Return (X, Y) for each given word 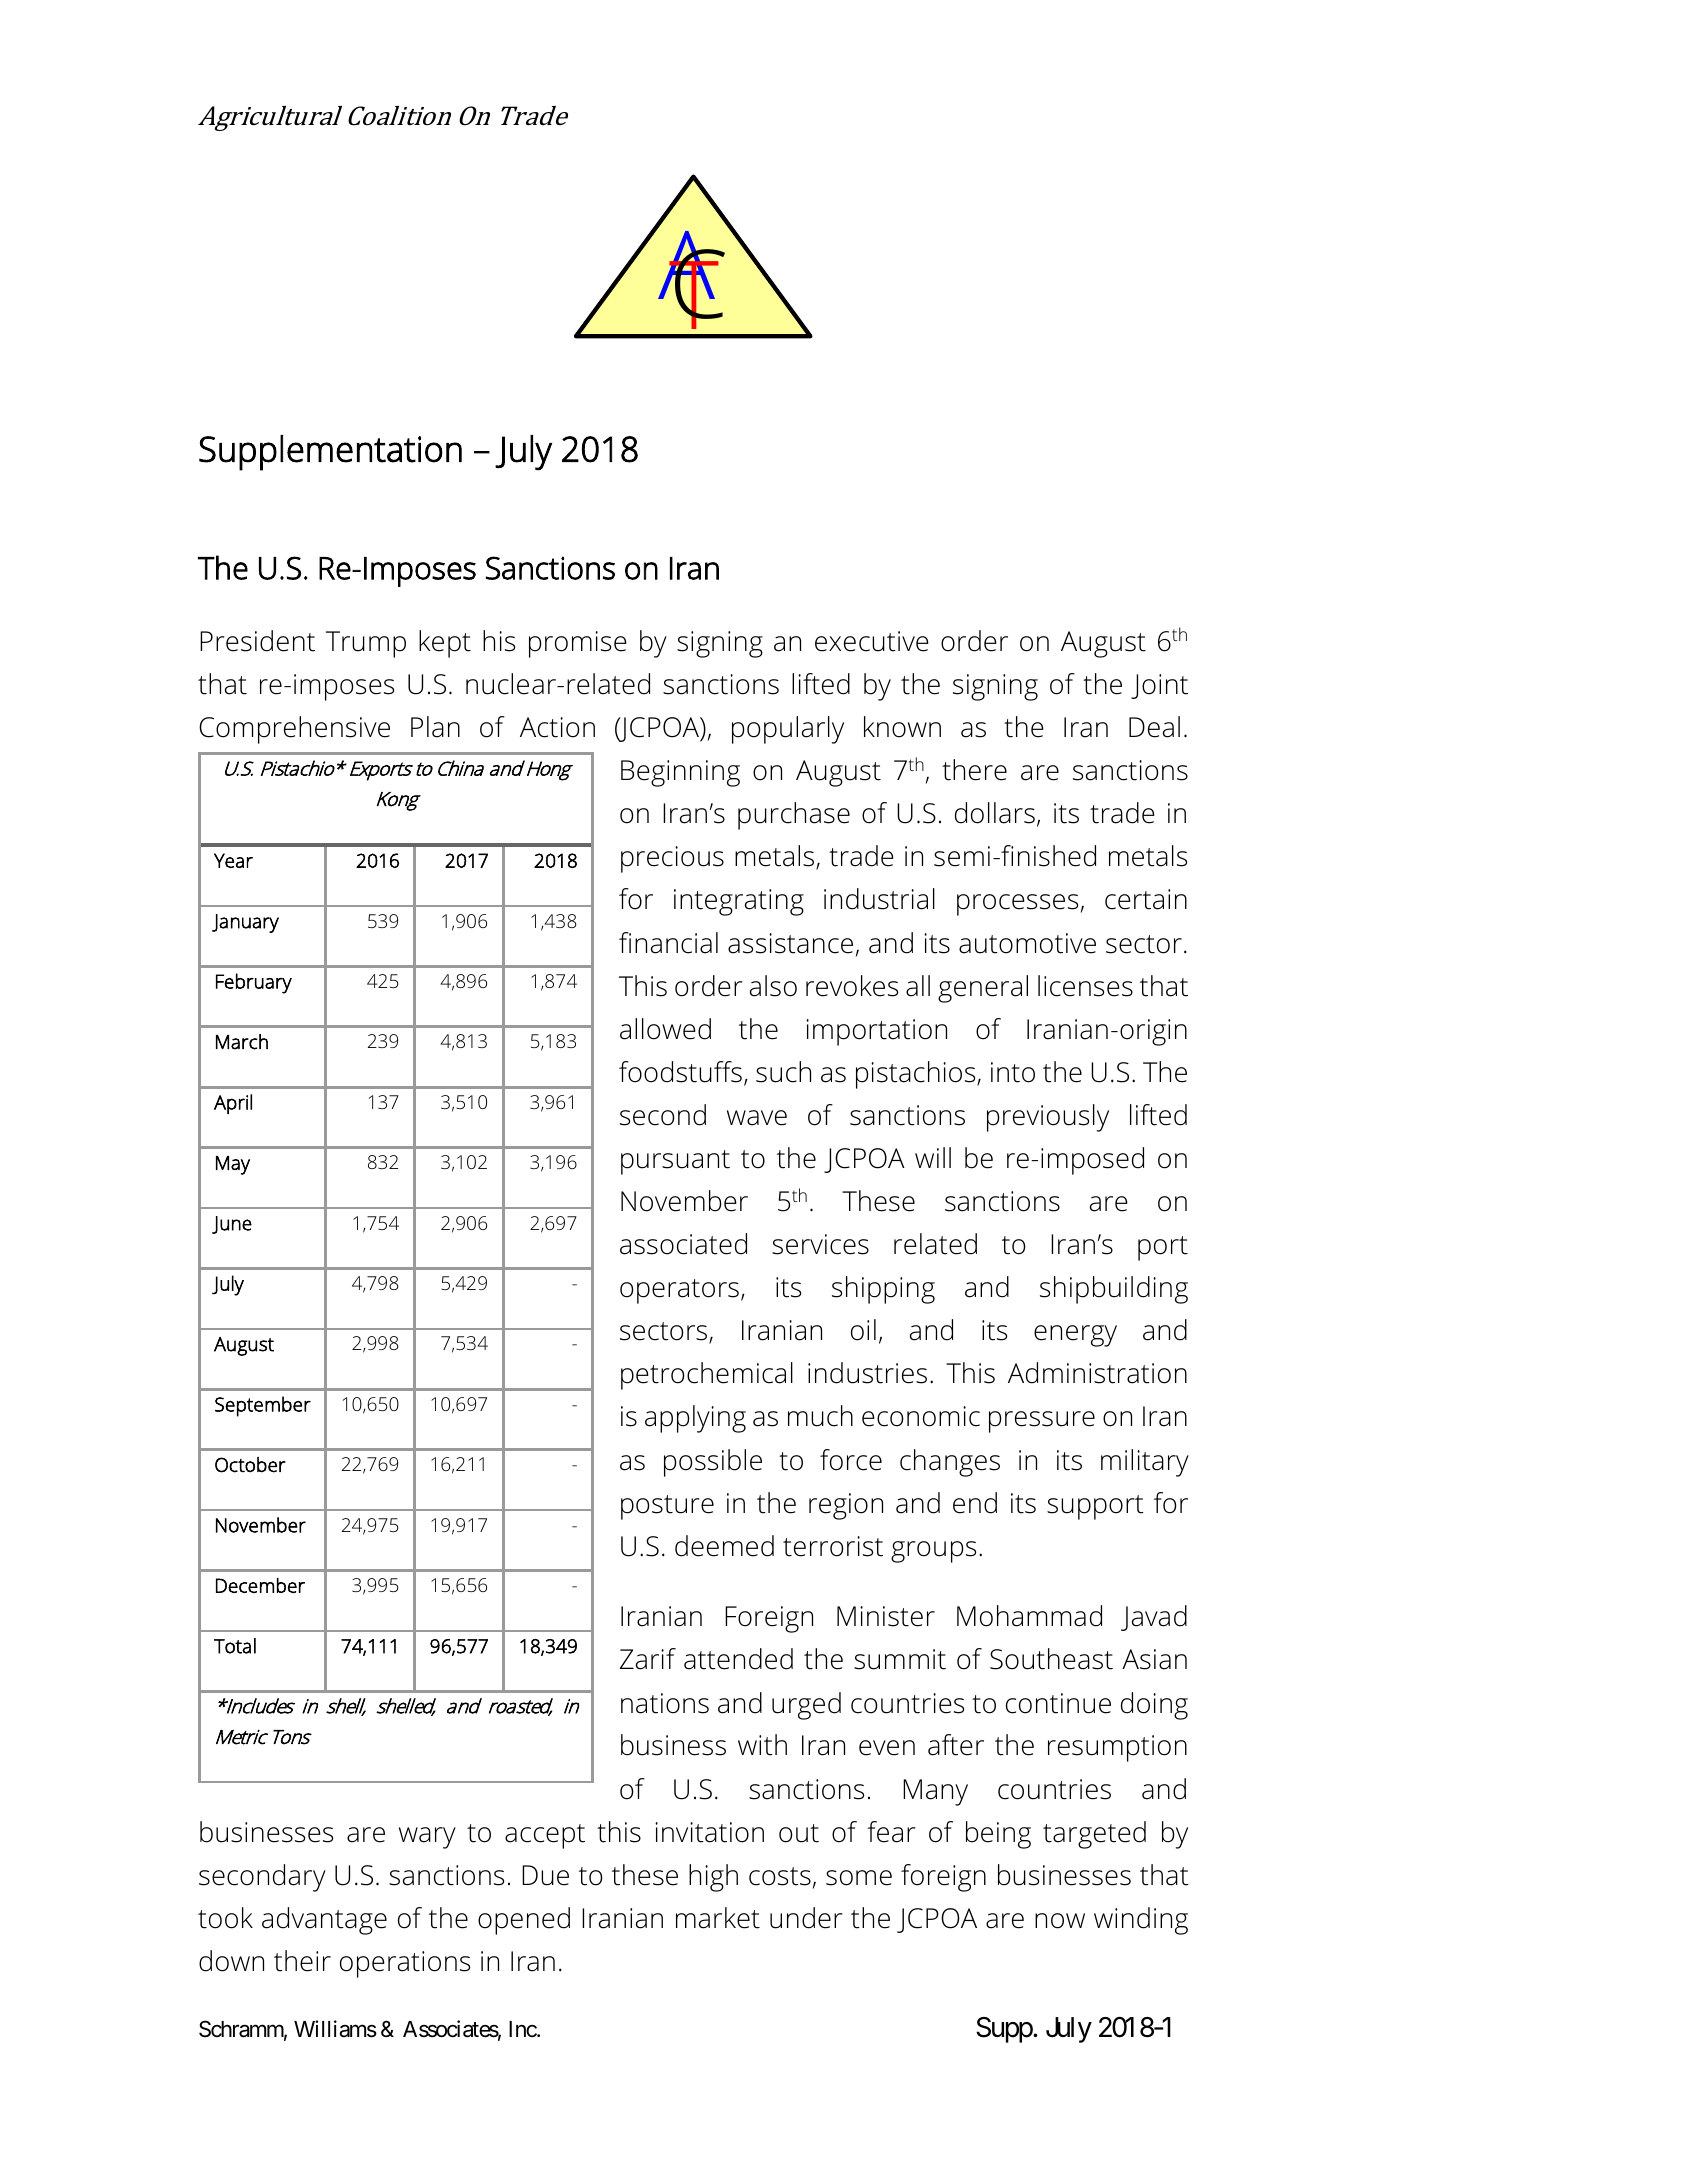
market (718, 1918)
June (232, 1225)
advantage (324, 1921)
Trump (366, 644)
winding (1141, 1921)
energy (1075, 1336)
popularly (788, 730)
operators (679, 1291)
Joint (1159, 686)
